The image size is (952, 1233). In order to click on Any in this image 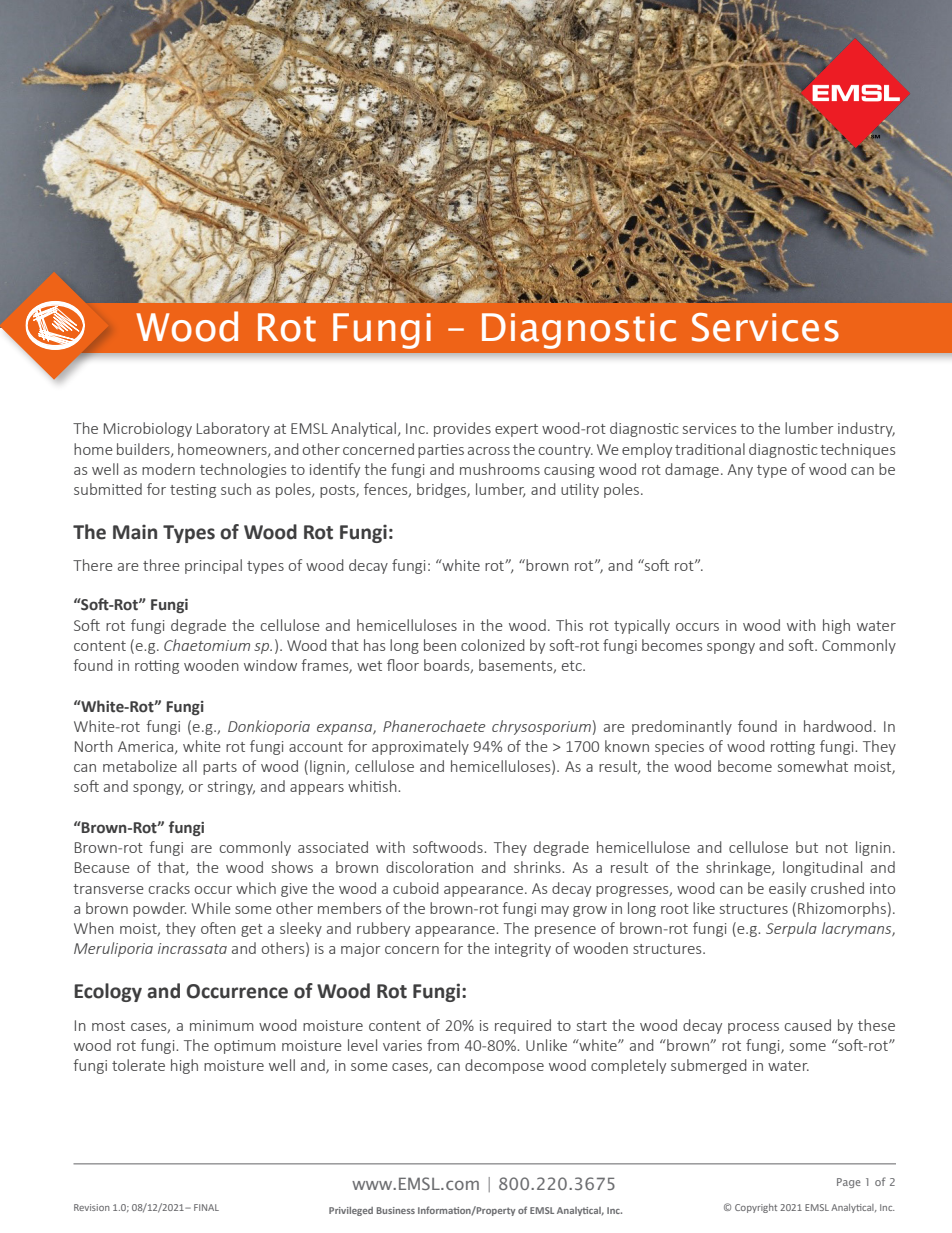, I will do `click(740, 471)`.
